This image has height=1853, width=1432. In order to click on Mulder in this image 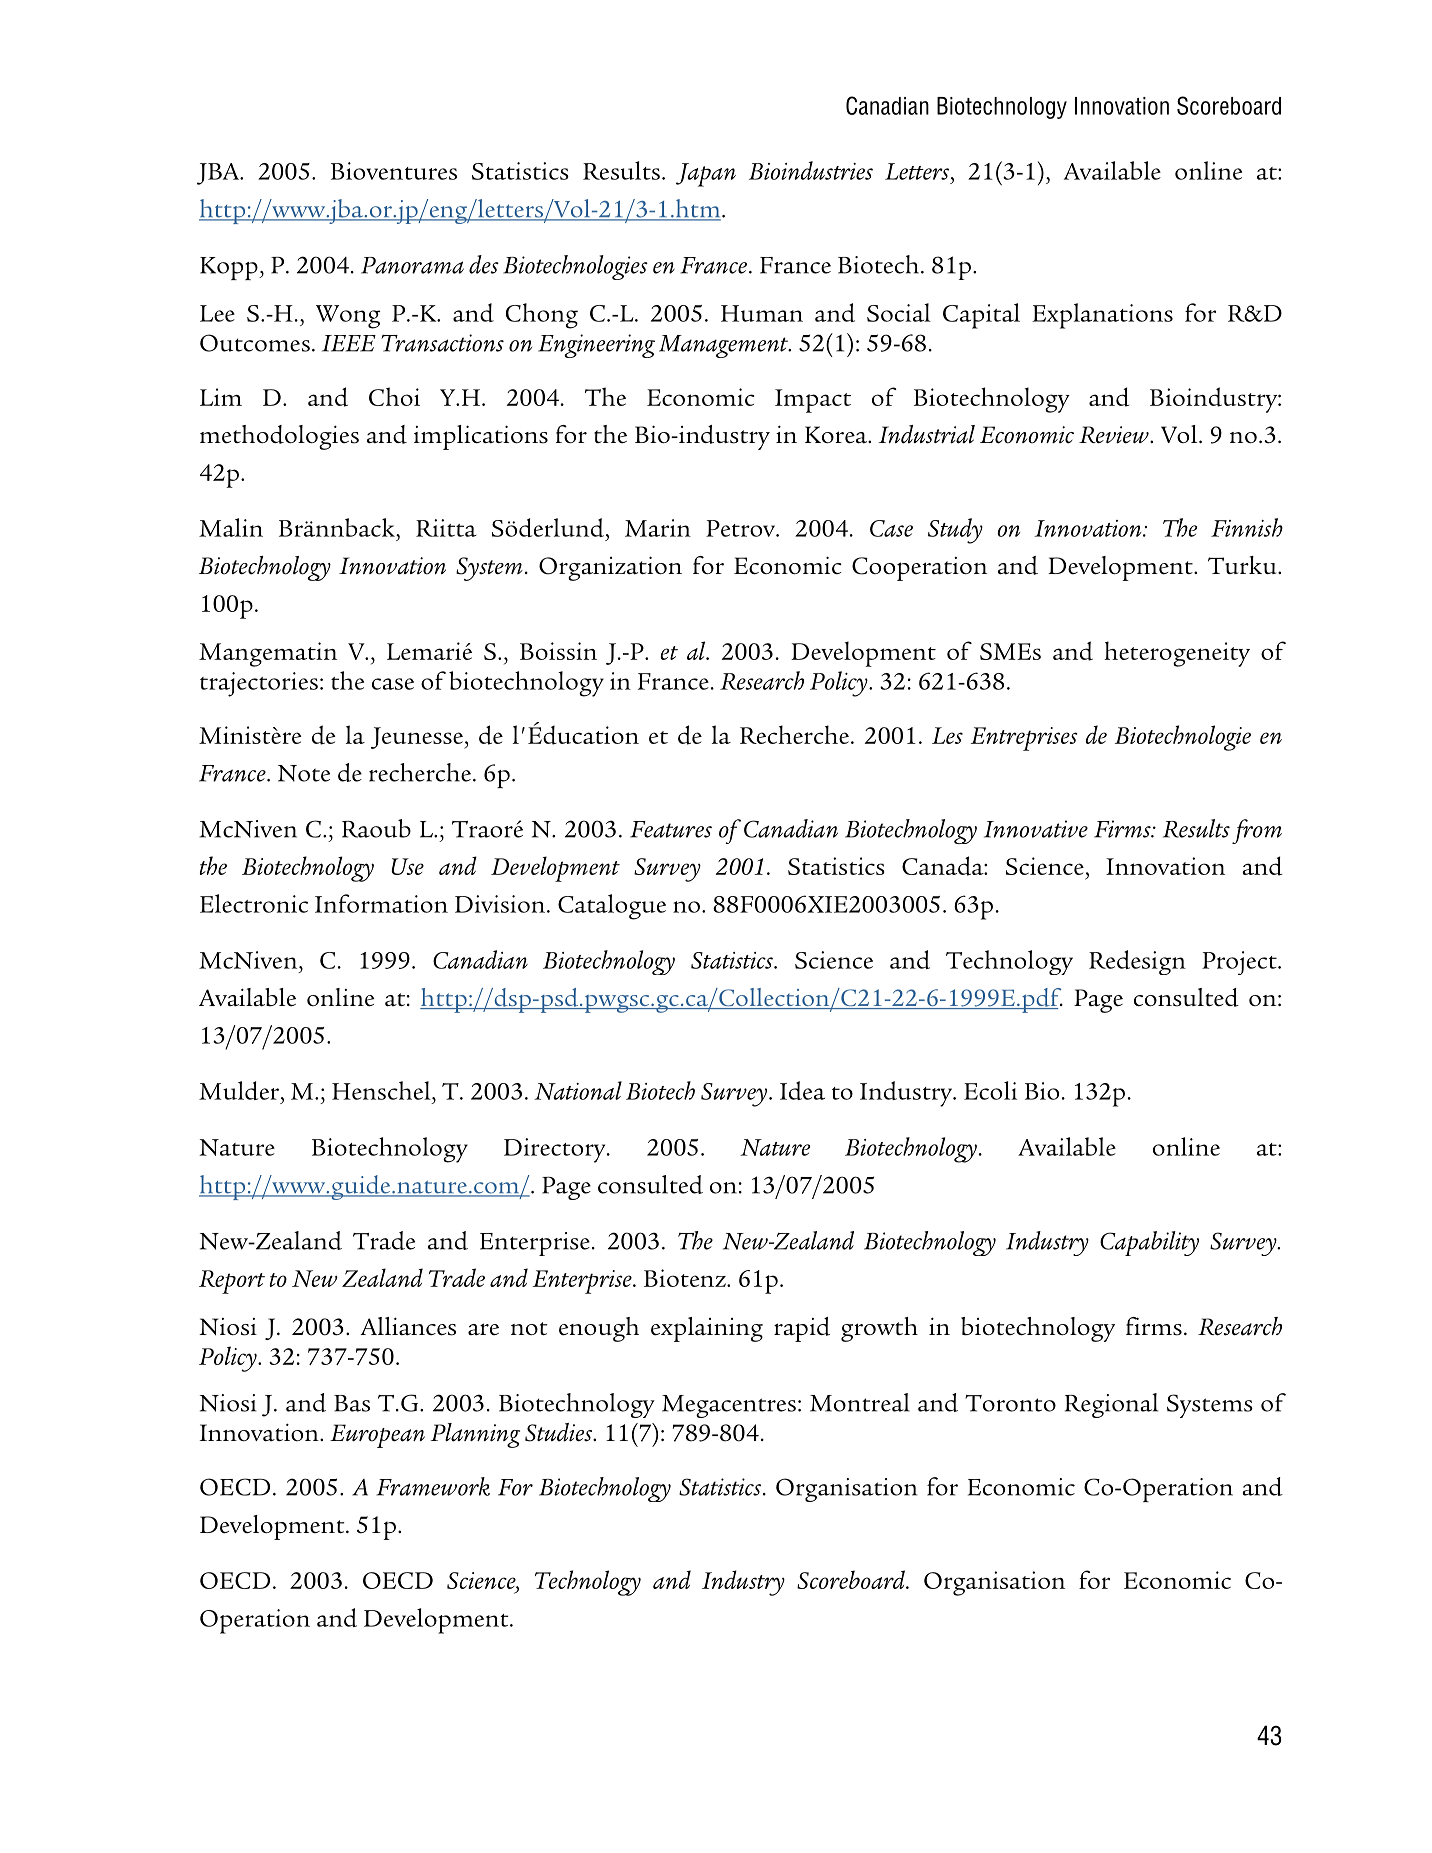, I will do `click(240, 1090)`.
